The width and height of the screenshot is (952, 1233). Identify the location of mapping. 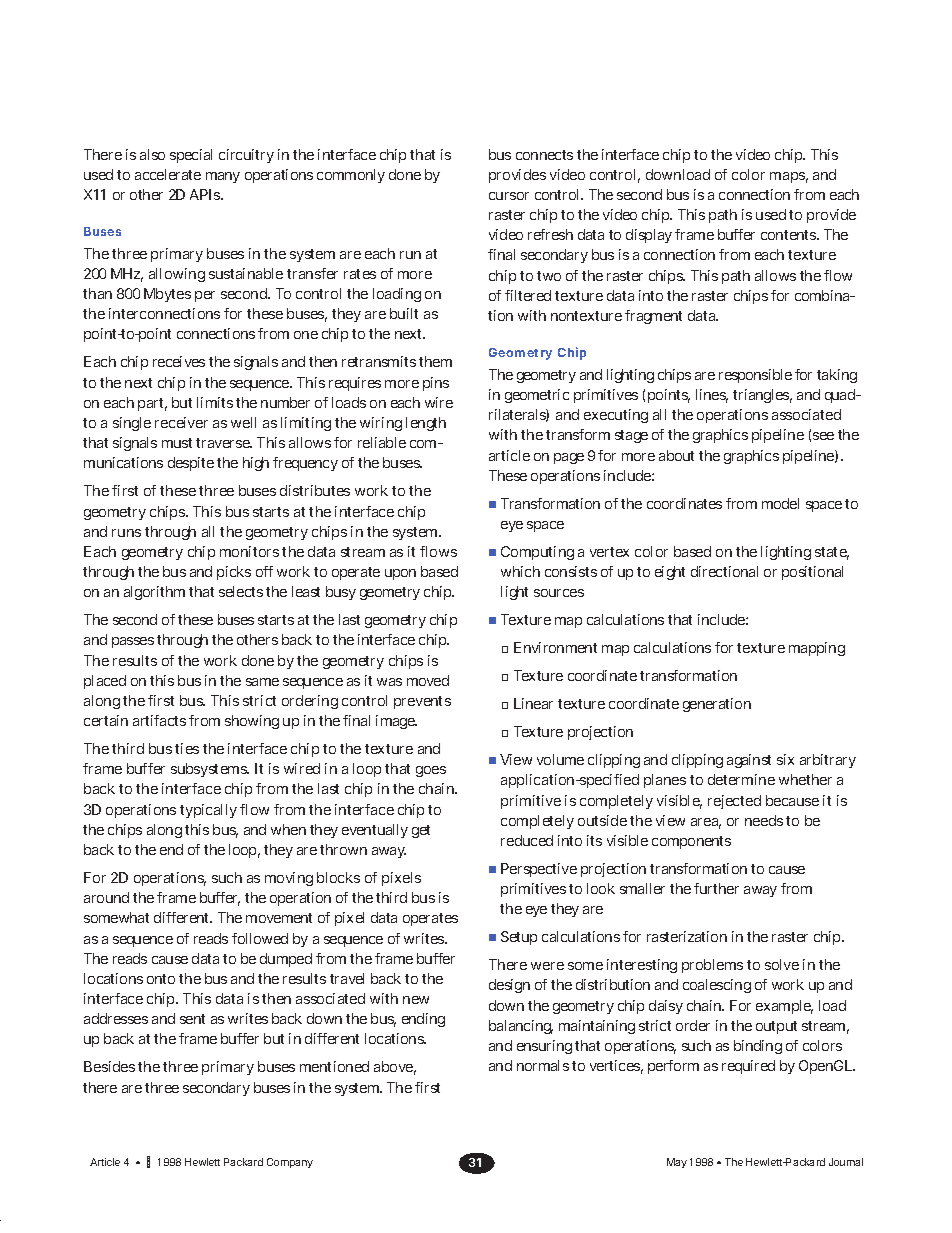
(817, 649).
